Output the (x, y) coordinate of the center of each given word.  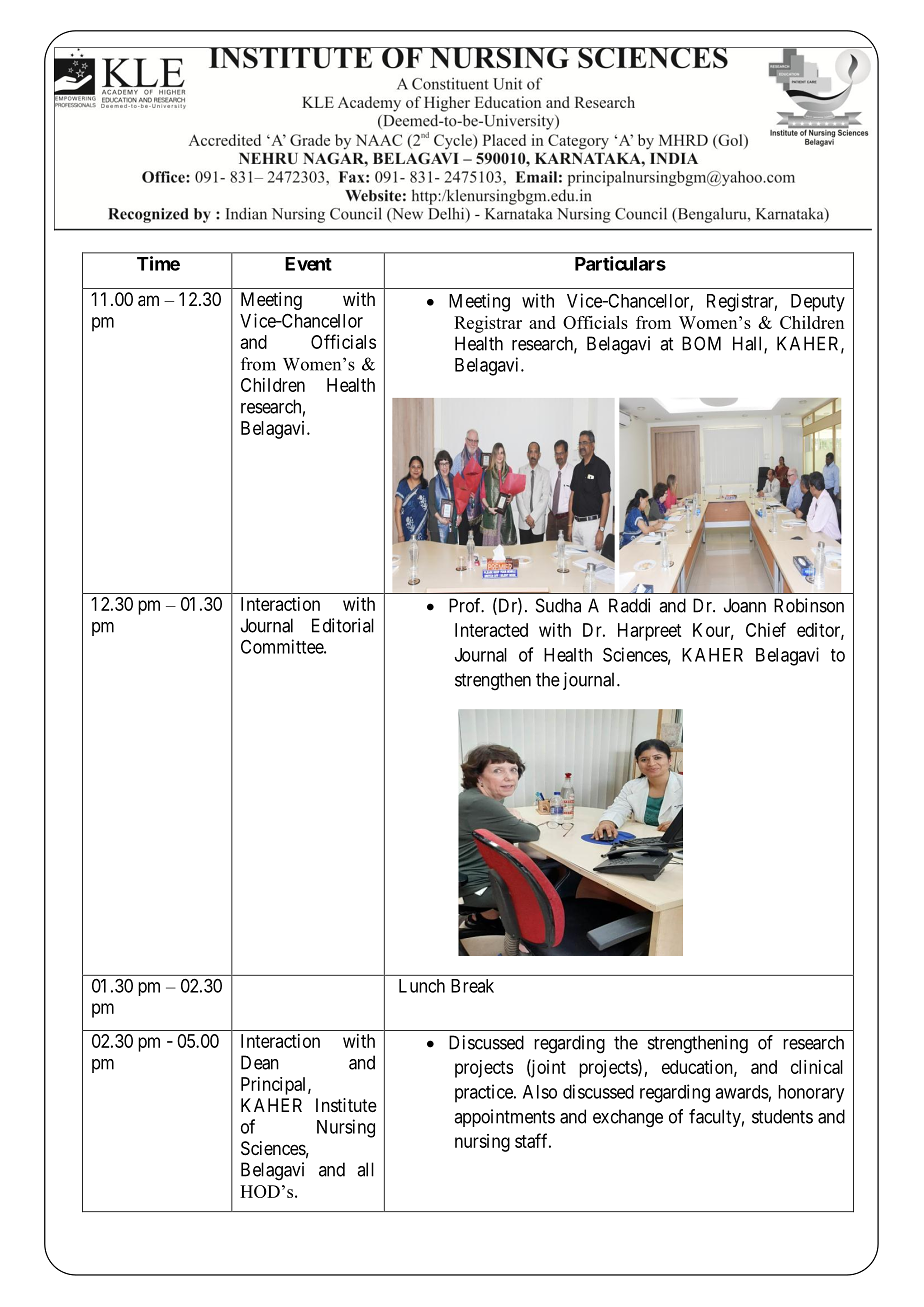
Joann (745, 605)
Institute (346, 1105)
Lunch (422, 986)
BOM (701, 343)
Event (308, 264)
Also (540, 1092)
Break (472, 986)
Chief (766, 629)
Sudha (558, 605)
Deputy (818, 303)
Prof (466, 605)
